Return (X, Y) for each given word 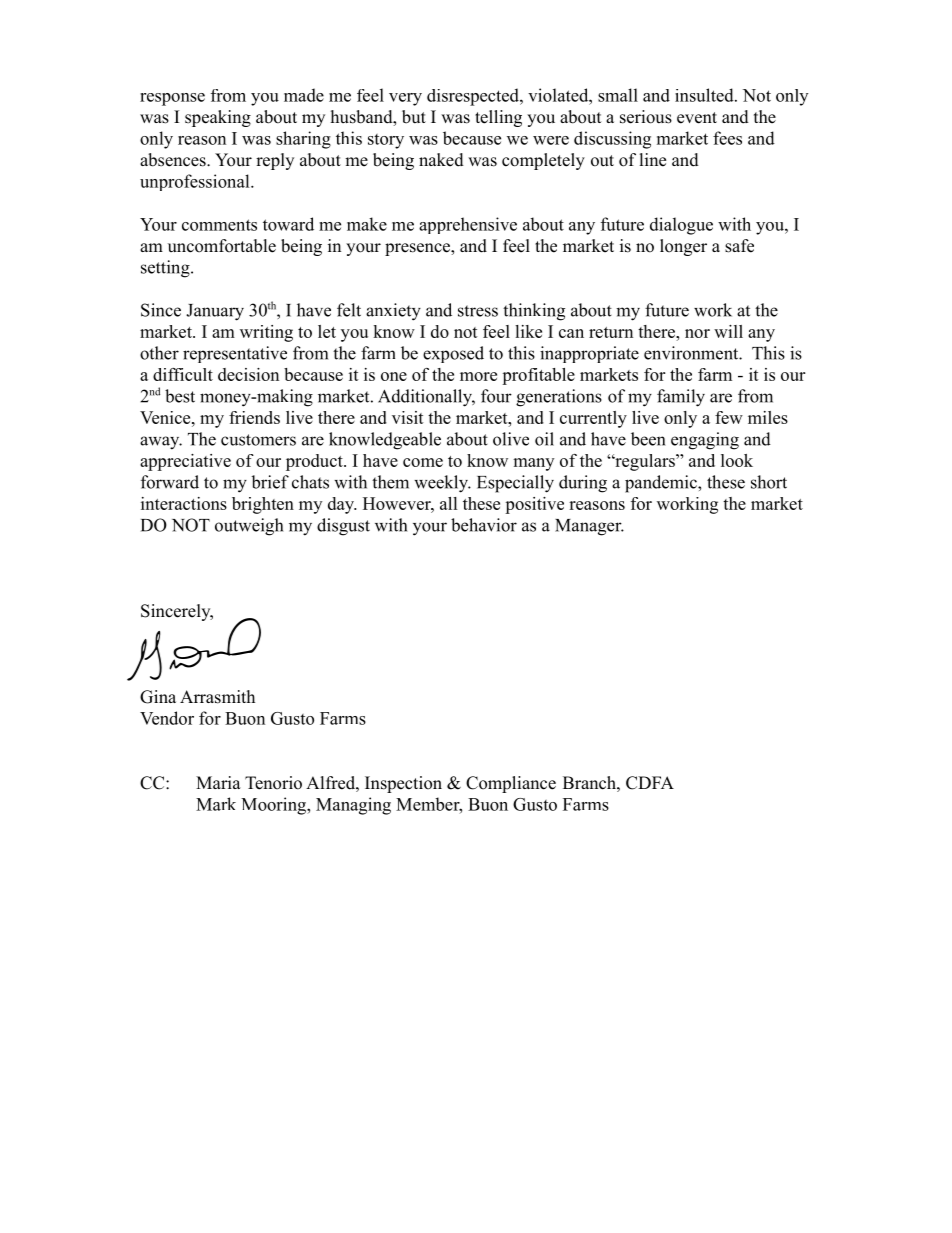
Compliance (511, 784)
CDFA (650, 783)
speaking (218, 118)
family (681, 398)
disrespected (474, 97)
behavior (484, 525)
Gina (158, 697)
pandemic (662, 484)
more (478, 376)
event (697, 118)
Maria (218, 782)
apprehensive (468, 225)
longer (683, 247)
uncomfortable (222, 246)
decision (248, 374)
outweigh (249, 527)
